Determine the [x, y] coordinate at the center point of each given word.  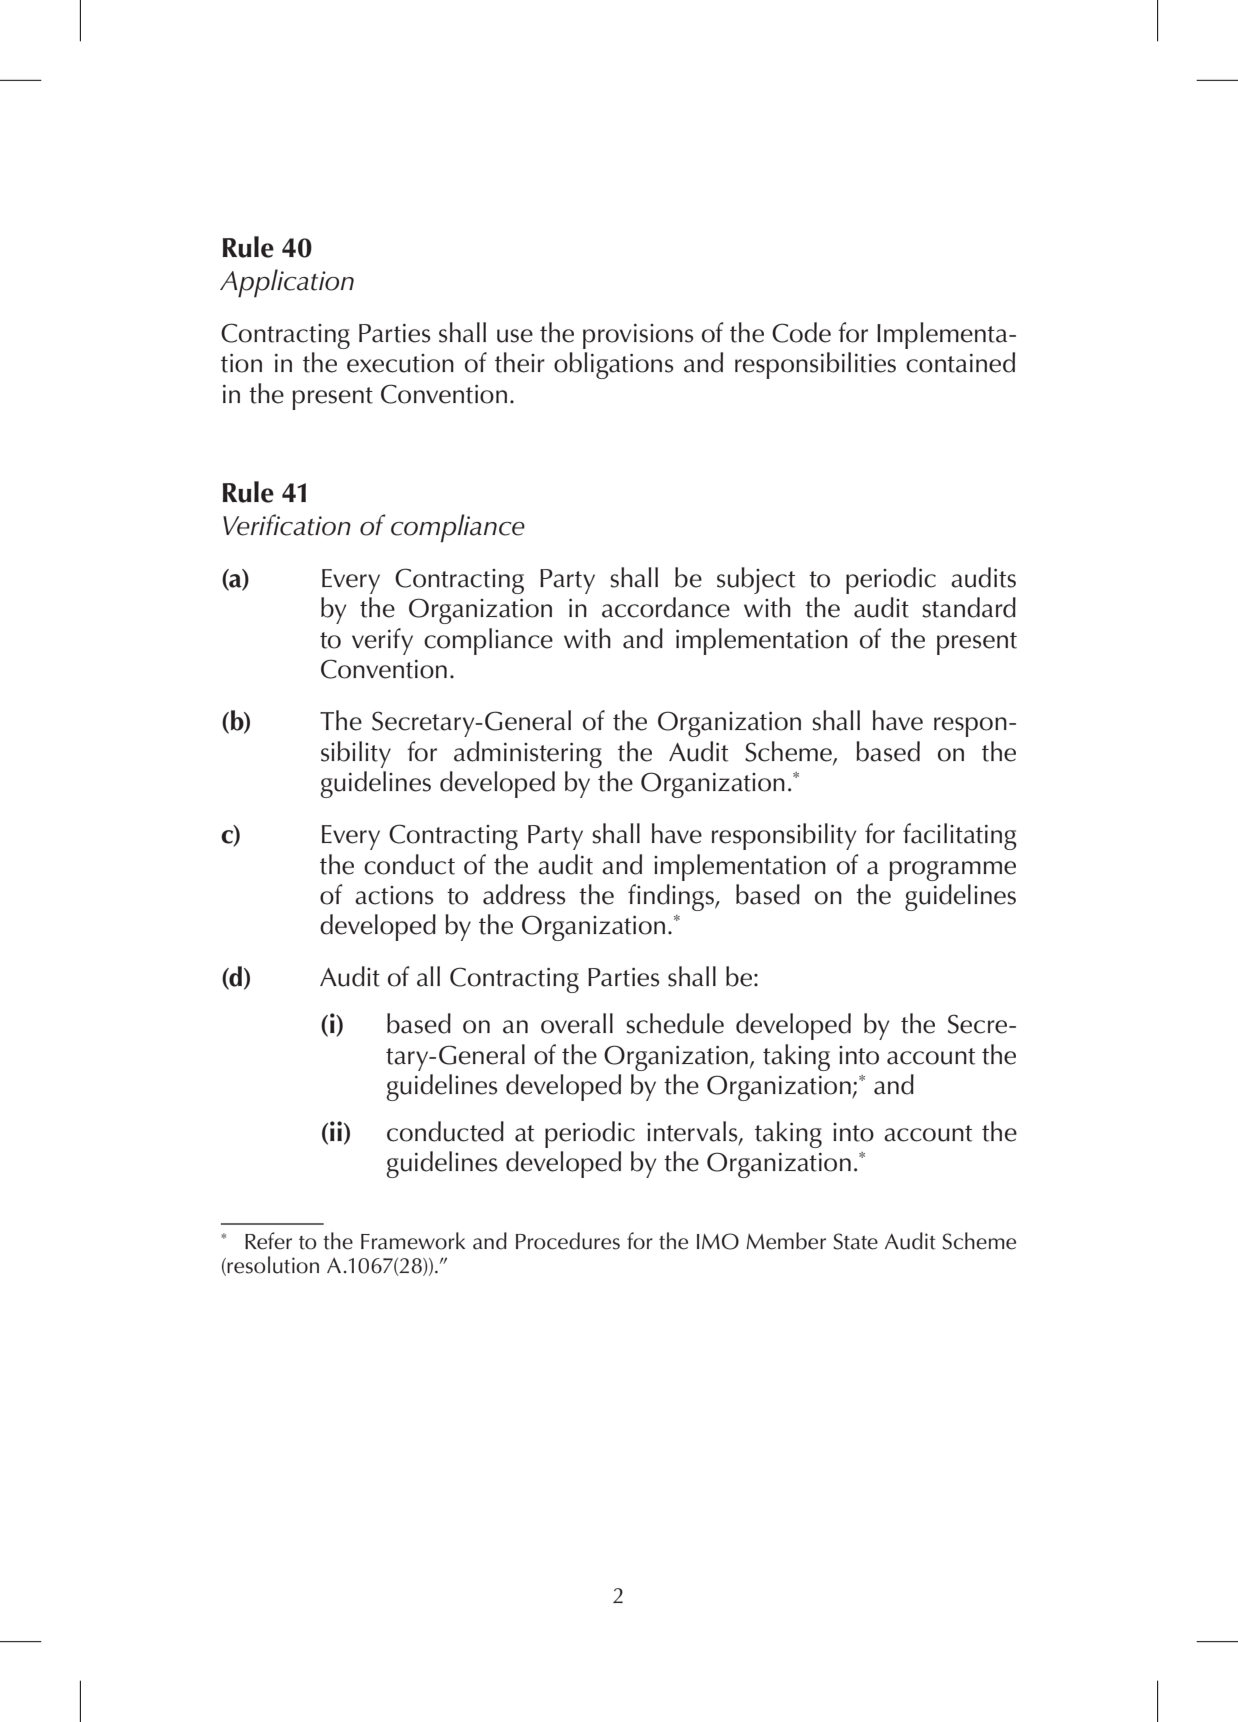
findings [672, 897]
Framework [413, 1241]
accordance [666, 607]
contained [960, 362]
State [855, 1241]
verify [382, 641]
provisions [638, 336]
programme [952, 871]
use [515, 336]
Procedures [568, 1241]
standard [969, 607]
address [524, 894]
